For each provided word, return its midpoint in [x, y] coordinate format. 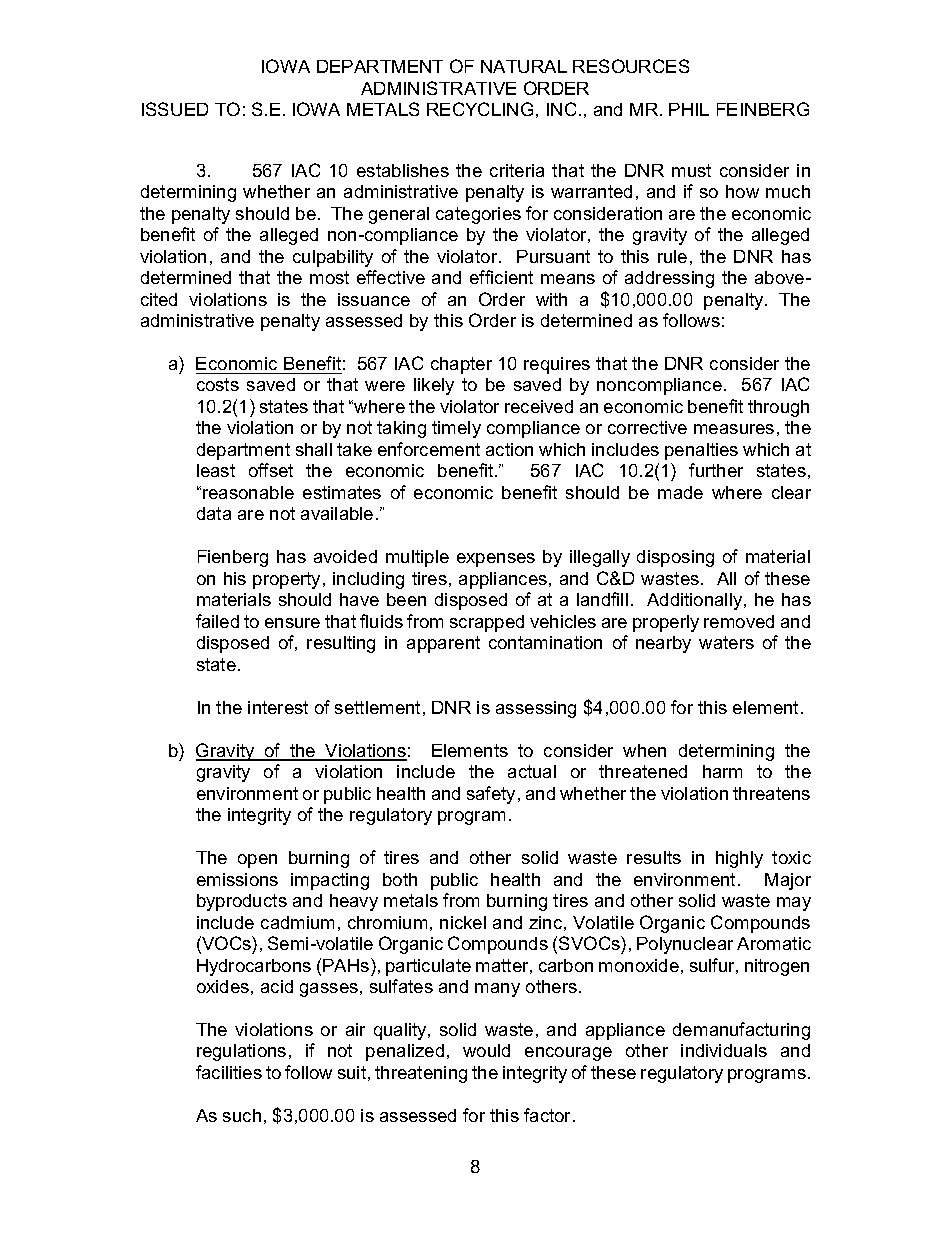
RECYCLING [480, 109]
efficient [501, 277]
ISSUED [175, 109]
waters [726, 642]
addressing [669, 279]
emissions [237, 879]
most [329, 277]
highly [739, 859]
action [509, 449]
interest [278, 707]
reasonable [248, 492]
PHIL [689, 109]
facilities [229, 1072]
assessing [536, 709]
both [400, 879]
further [716, 470]
